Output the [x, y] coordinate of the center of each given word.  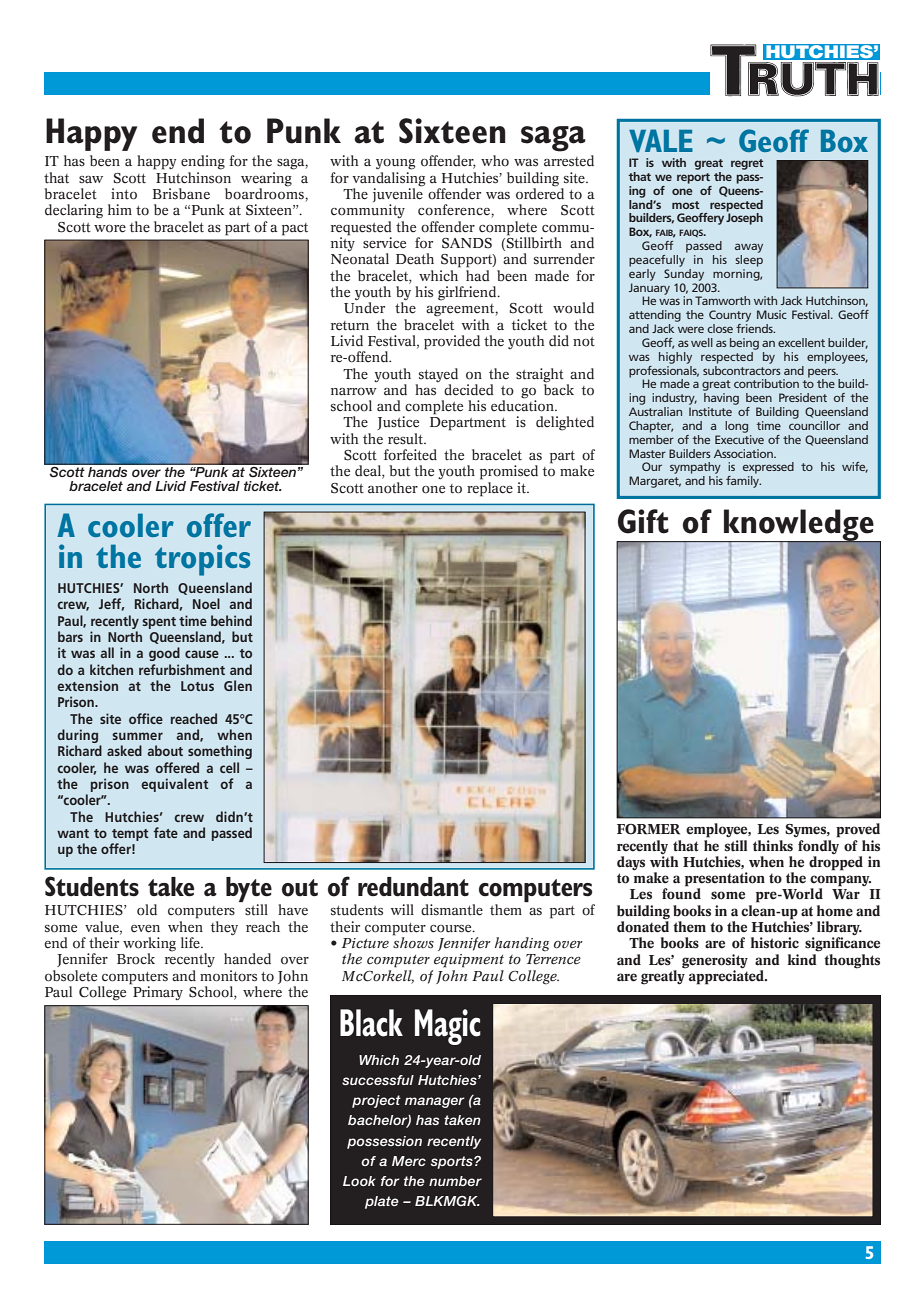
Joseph [744, 218]
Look [359, 1181]
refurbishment [182, 669]
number [455, 1181]
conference [455, 211]
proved [858, 830]
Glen [238, 685]
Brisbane [181, 194]
